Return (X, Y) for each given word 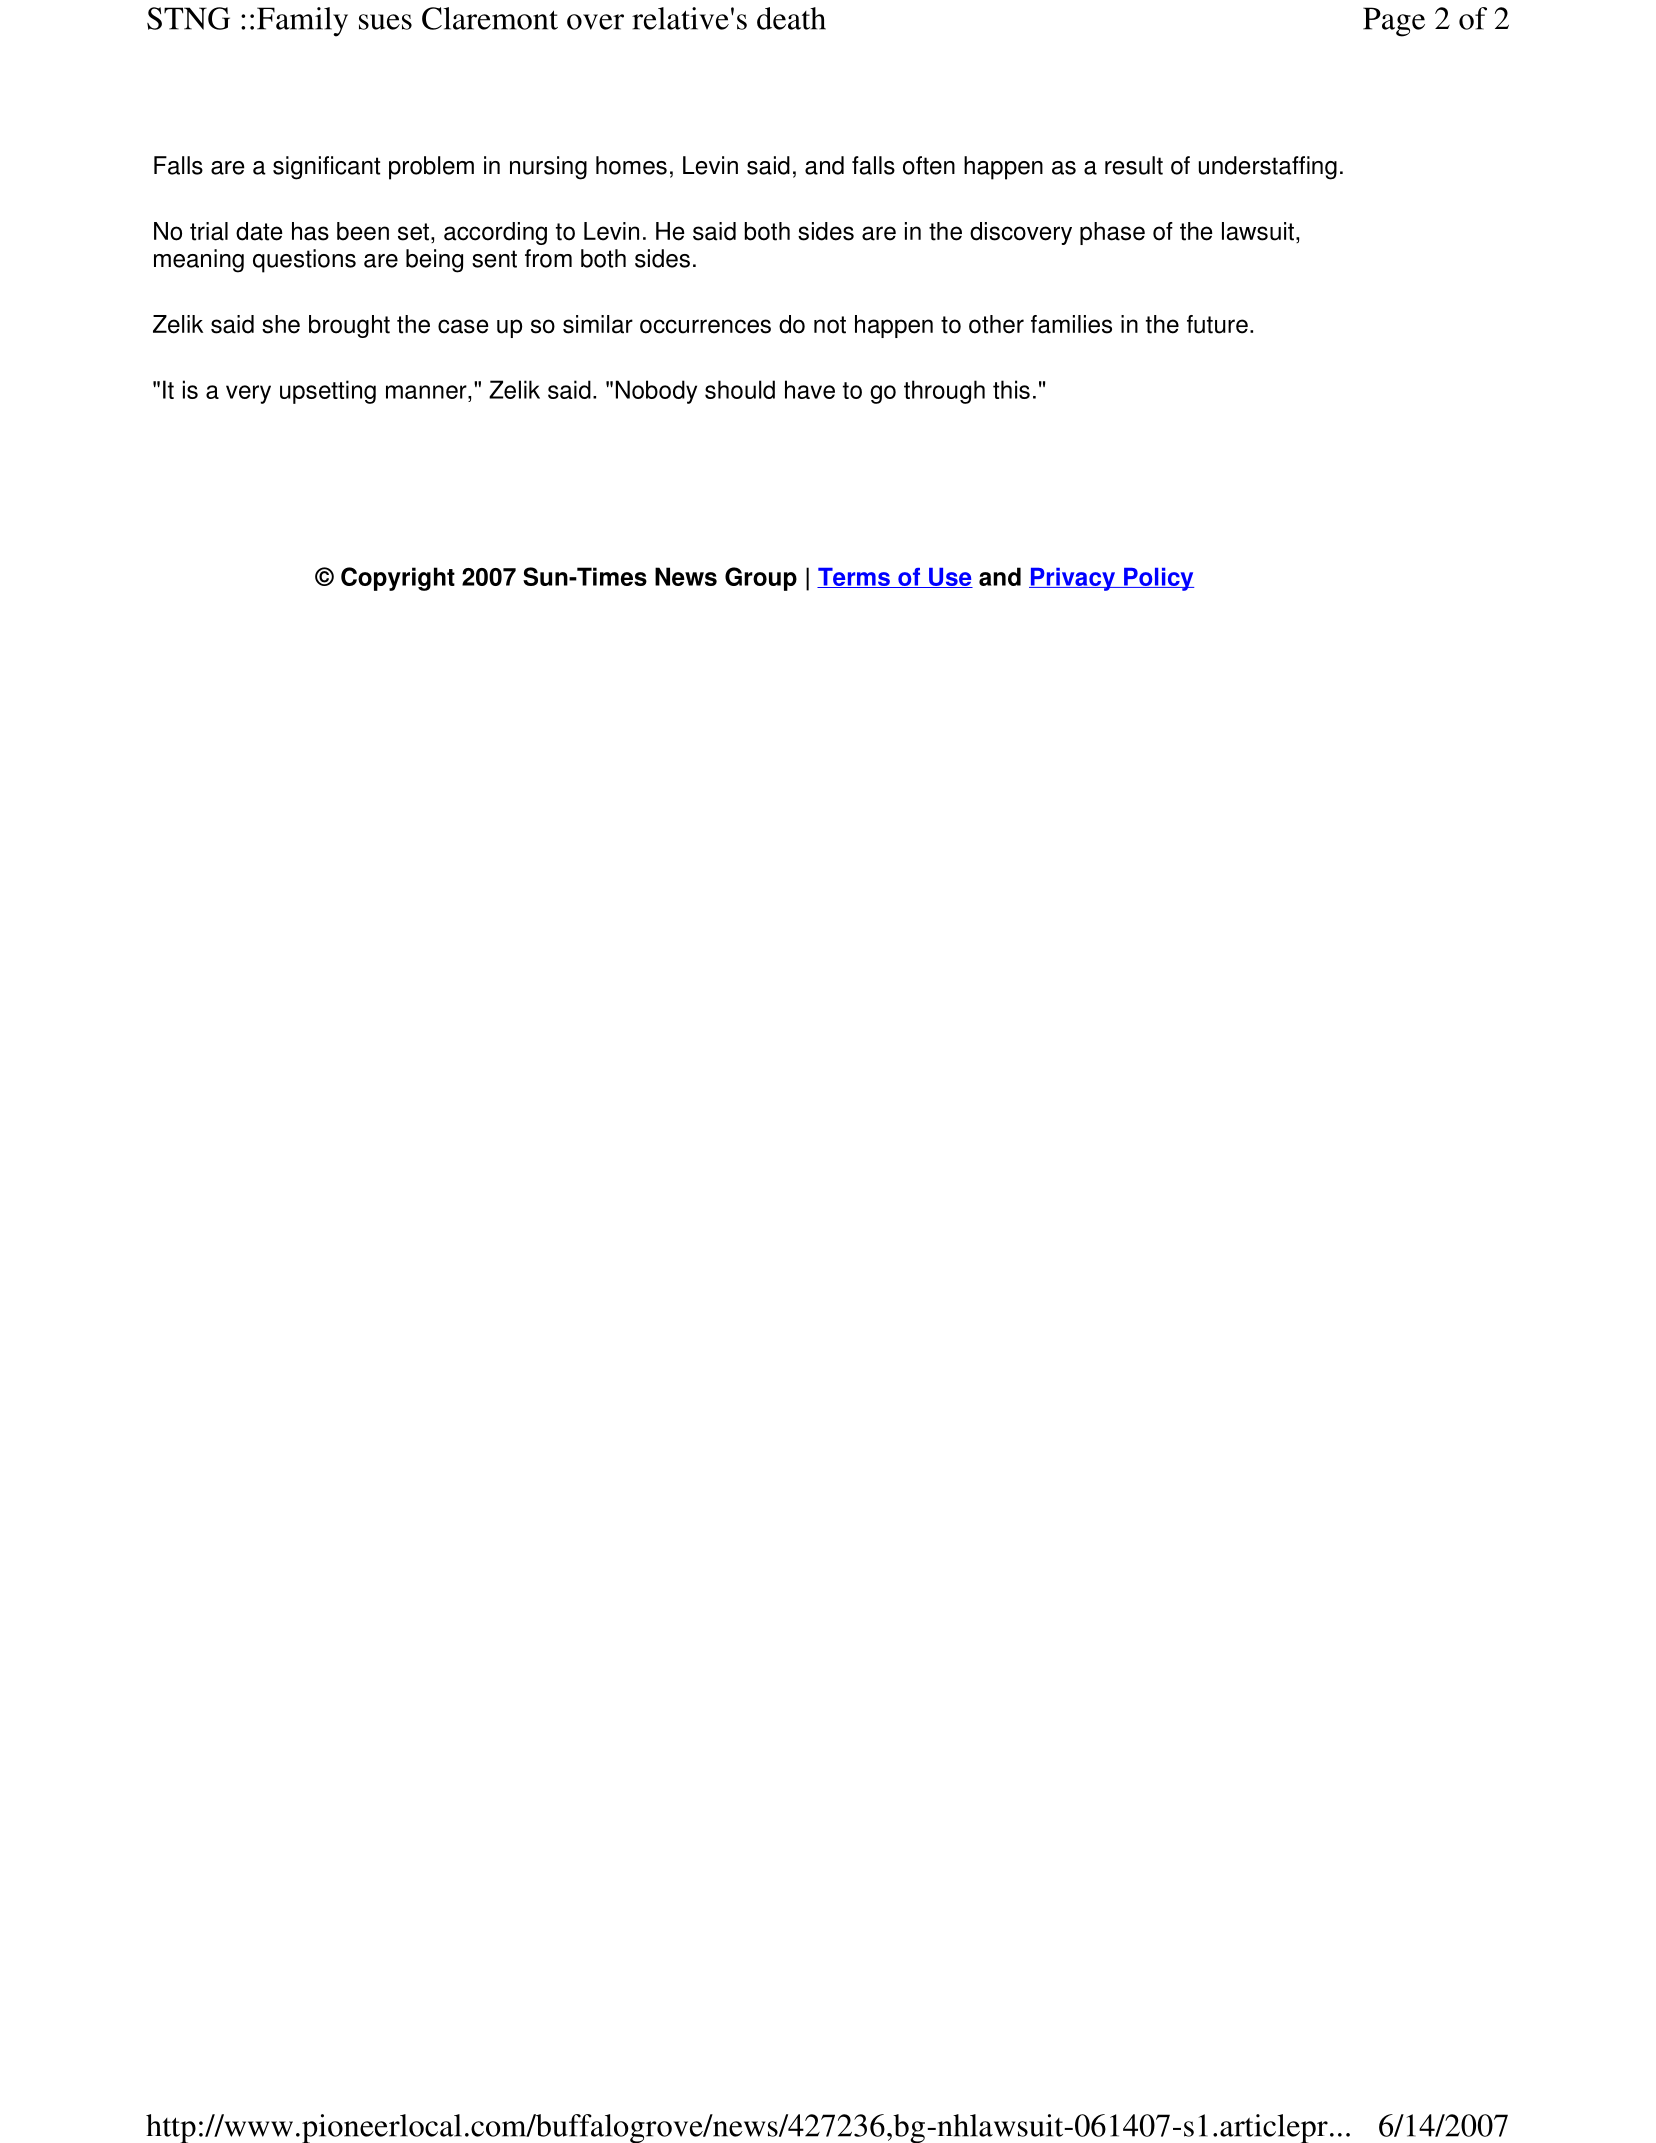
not (830, 325)
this (1011, 389)
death (791, 18)
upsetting (328, 392)
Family (302, 22)
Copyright (398, 579)
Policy (1158, 579)
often (929, 165)
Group (761, 579)
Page (1394, 22)
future (1217, 324)
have (810, 389)
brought (349, 326)
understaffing (1268, 168)
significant (326, 168)
